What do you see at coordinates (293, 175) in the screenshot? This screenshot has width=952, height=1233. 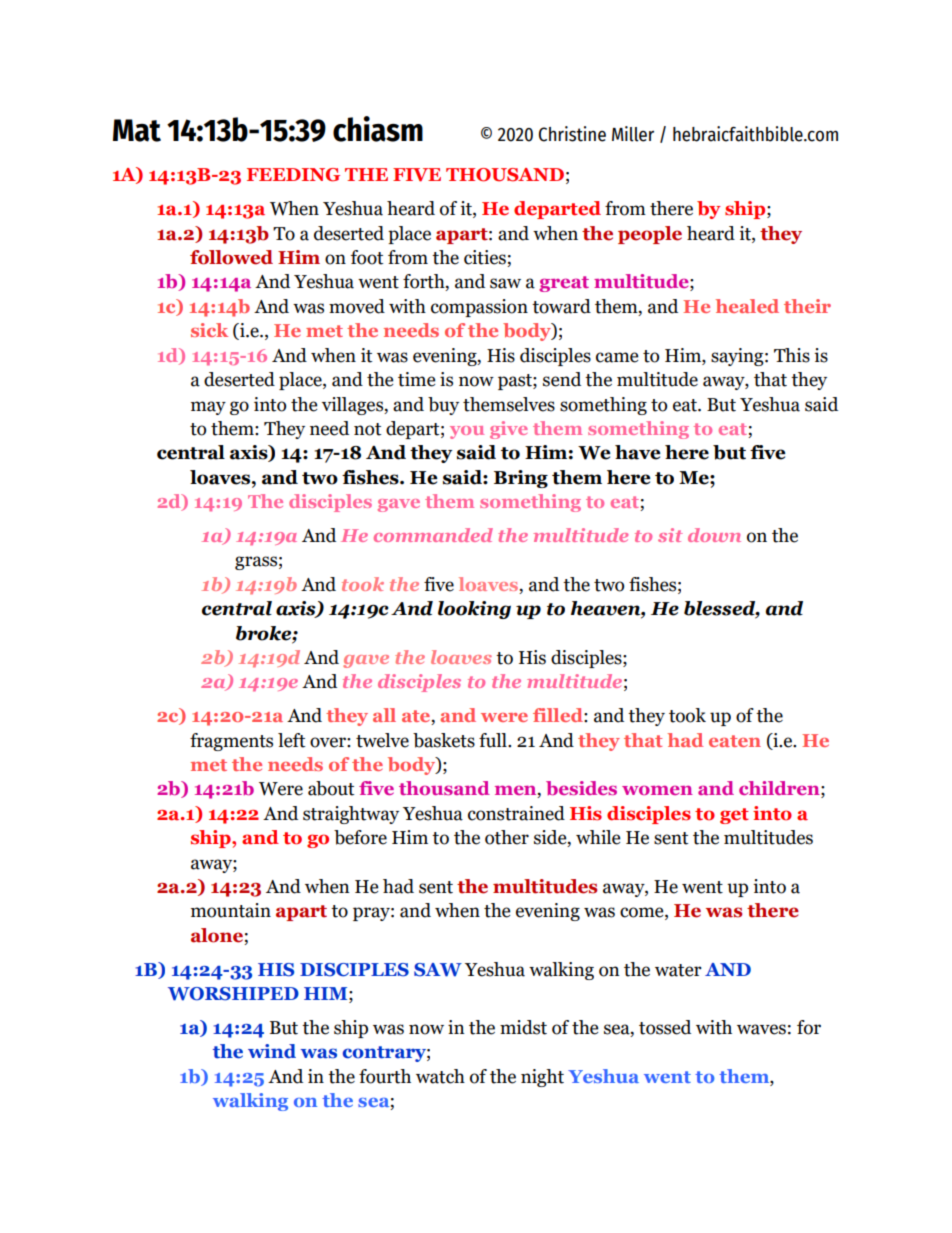 I see `FEEDING` at bounding box center [293, 175].
